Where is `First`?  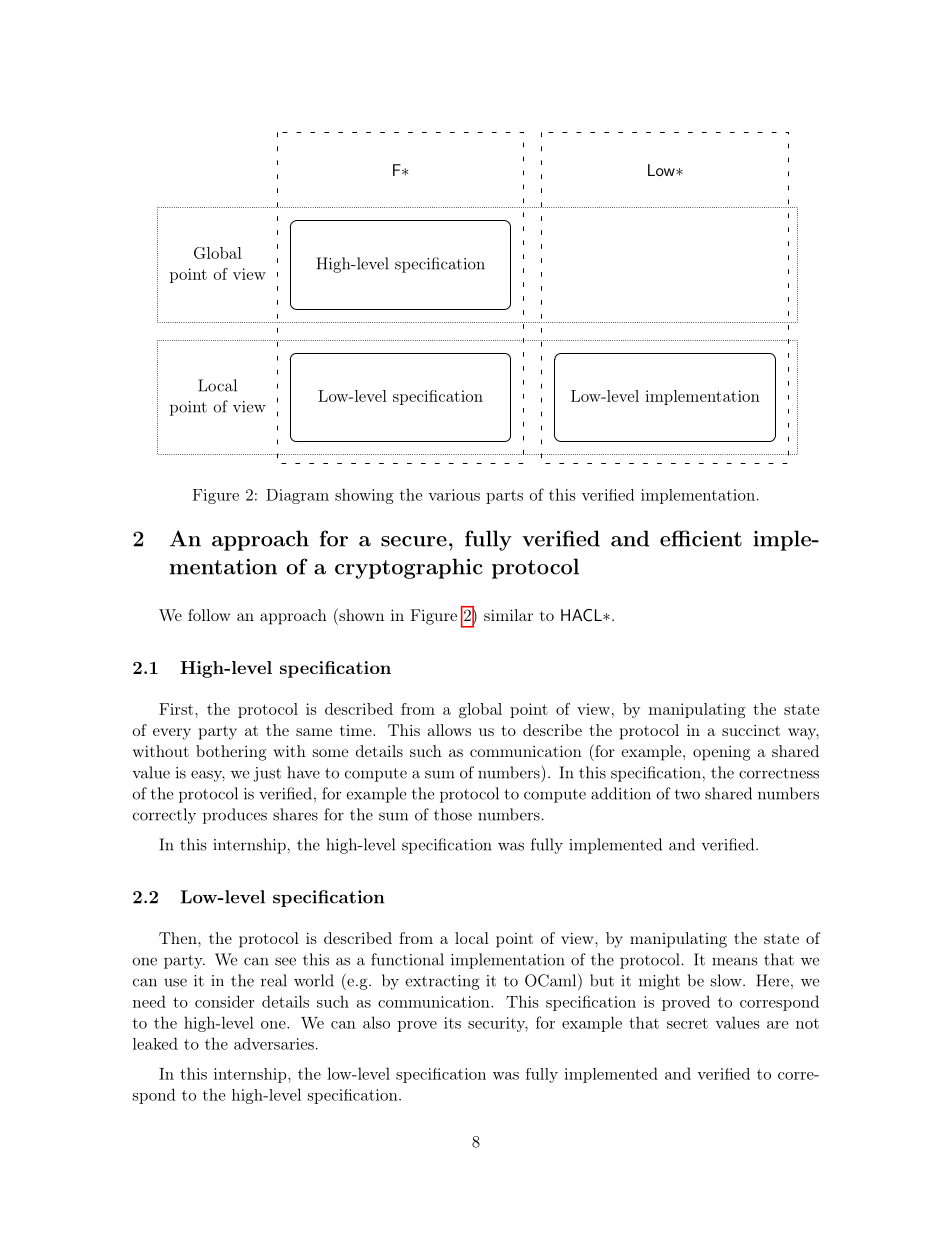
First is located at coordinates (177, 709).
